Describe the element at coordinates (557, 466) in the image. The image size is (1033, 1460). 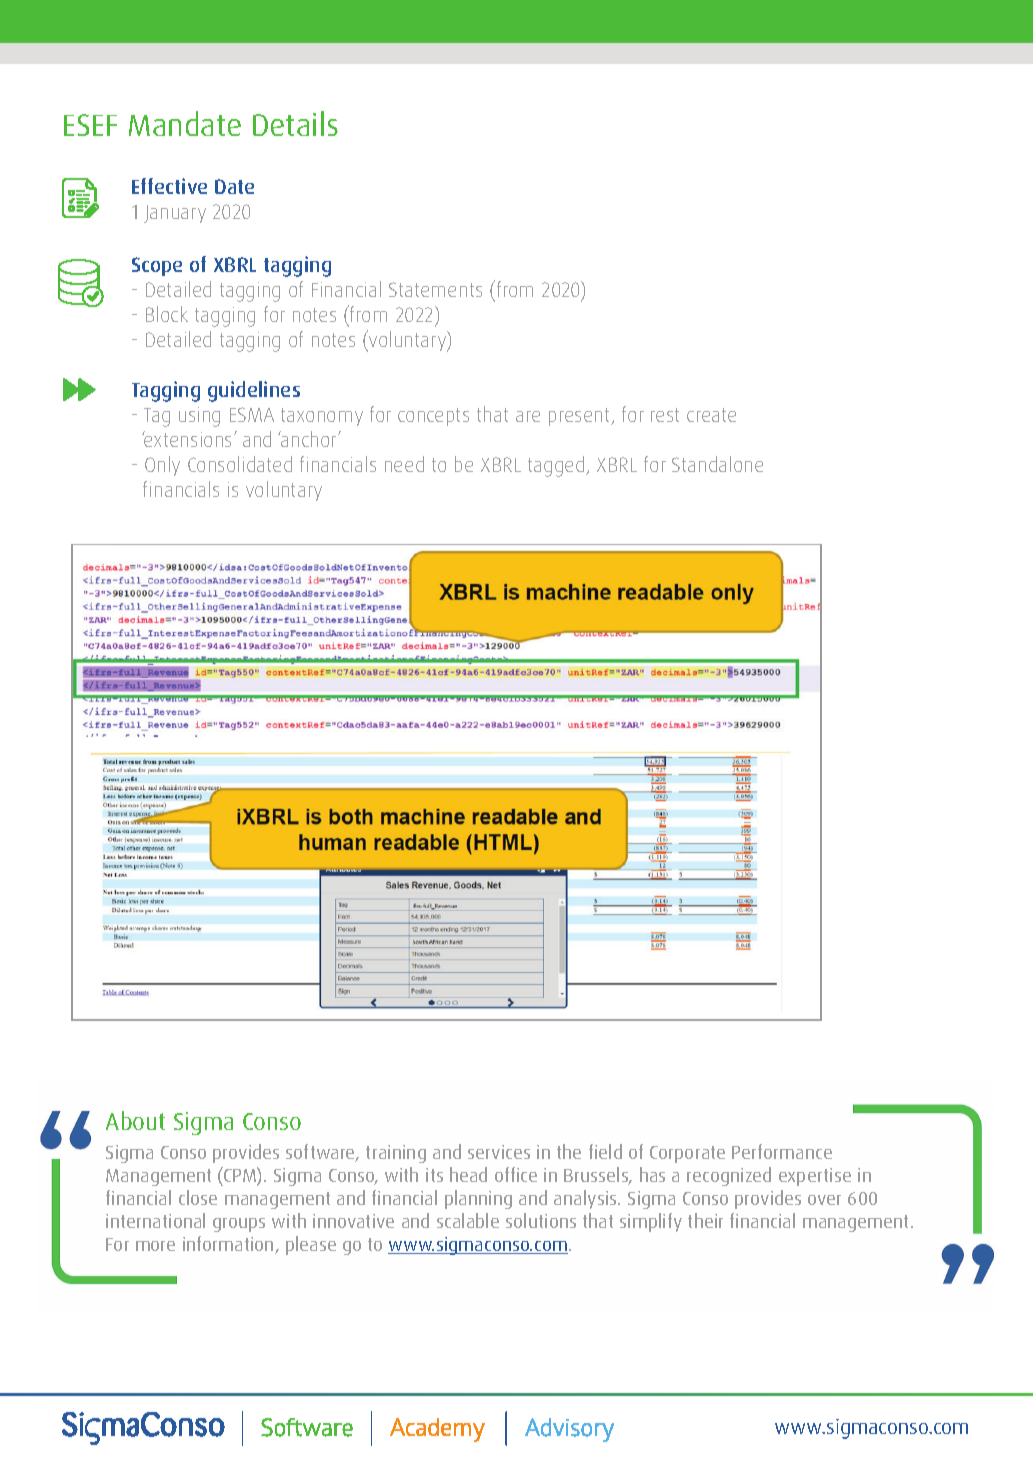
I see `tagged` at that location.
